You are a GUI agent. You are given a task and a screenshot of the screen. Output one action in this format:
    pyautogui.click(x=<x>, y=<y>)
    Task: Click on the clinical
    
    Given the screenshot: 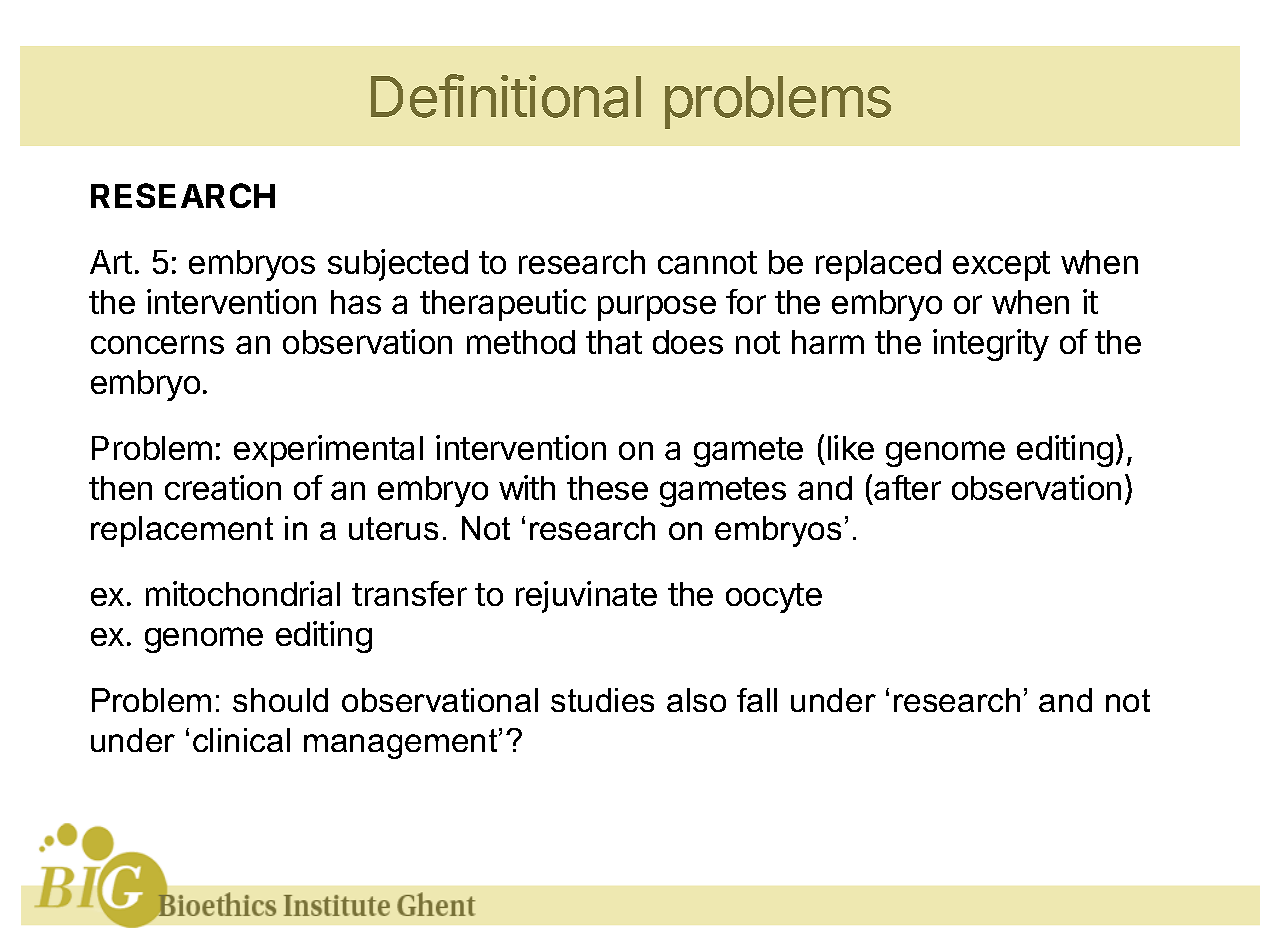 What is the action you would take?
    pyautogui.click(x=241, y=740)
